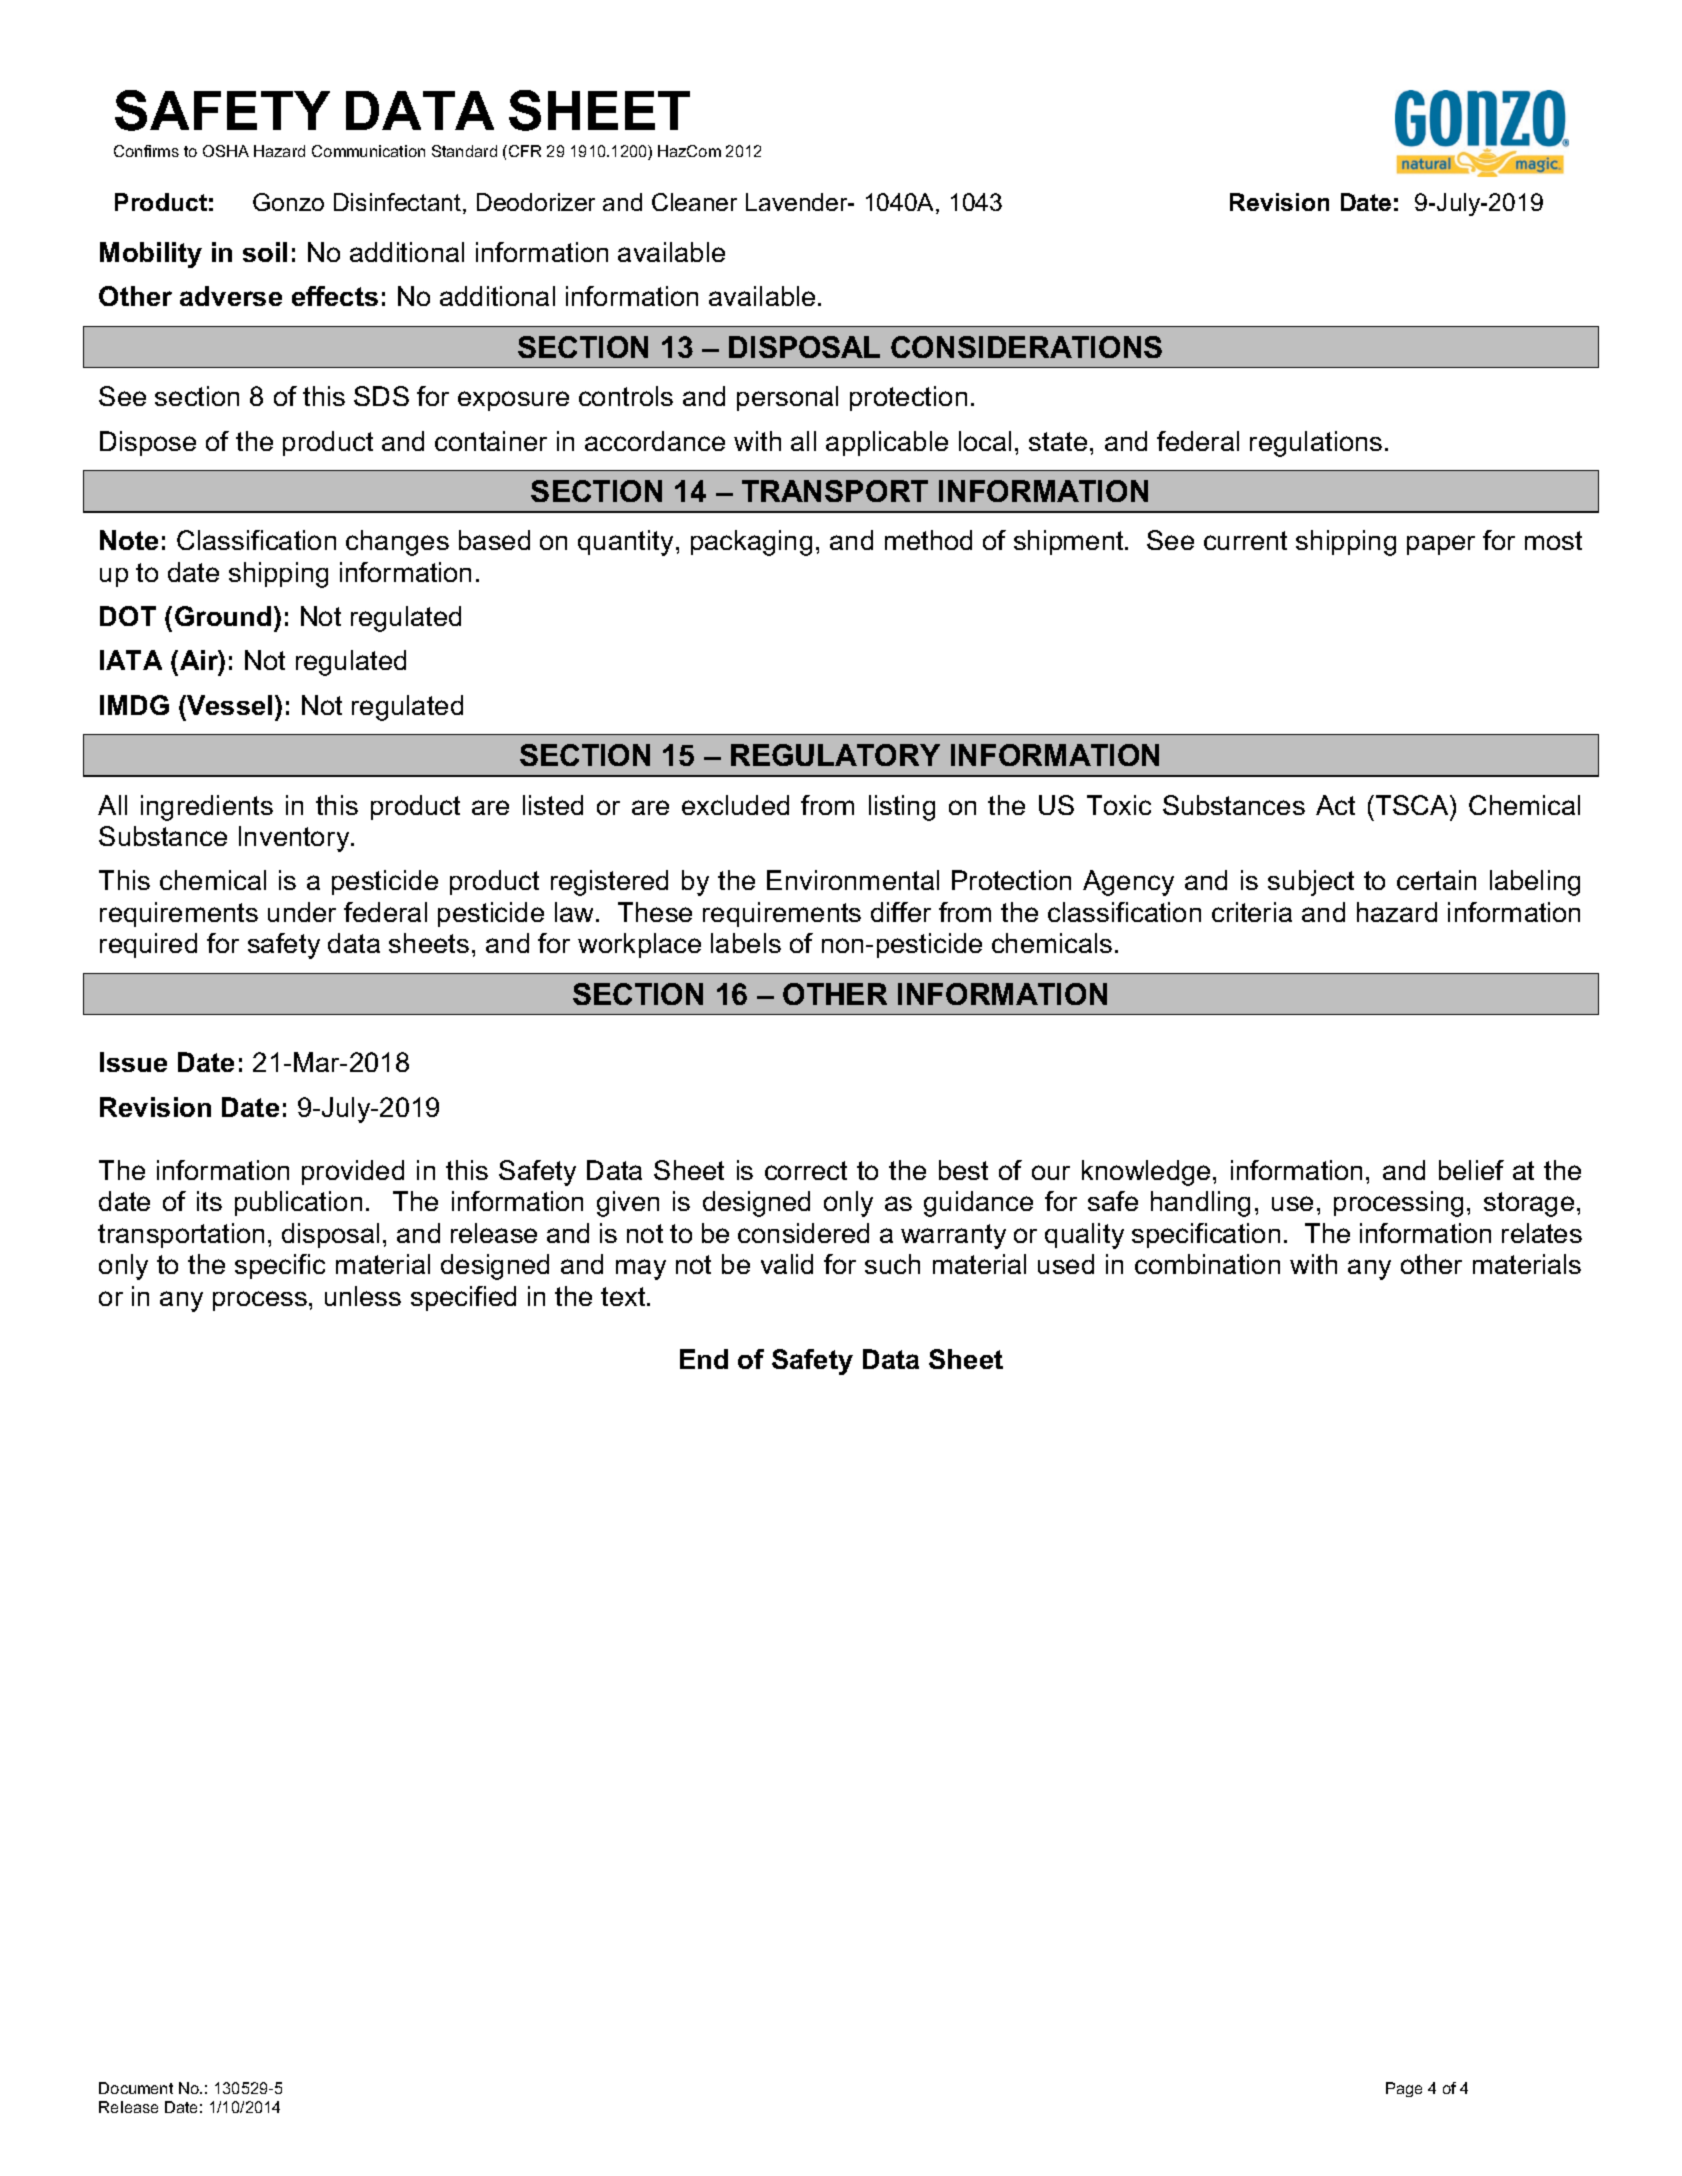  Describe the element at coordinates (1207, 1264) in the image. I see `combination` at that location.
